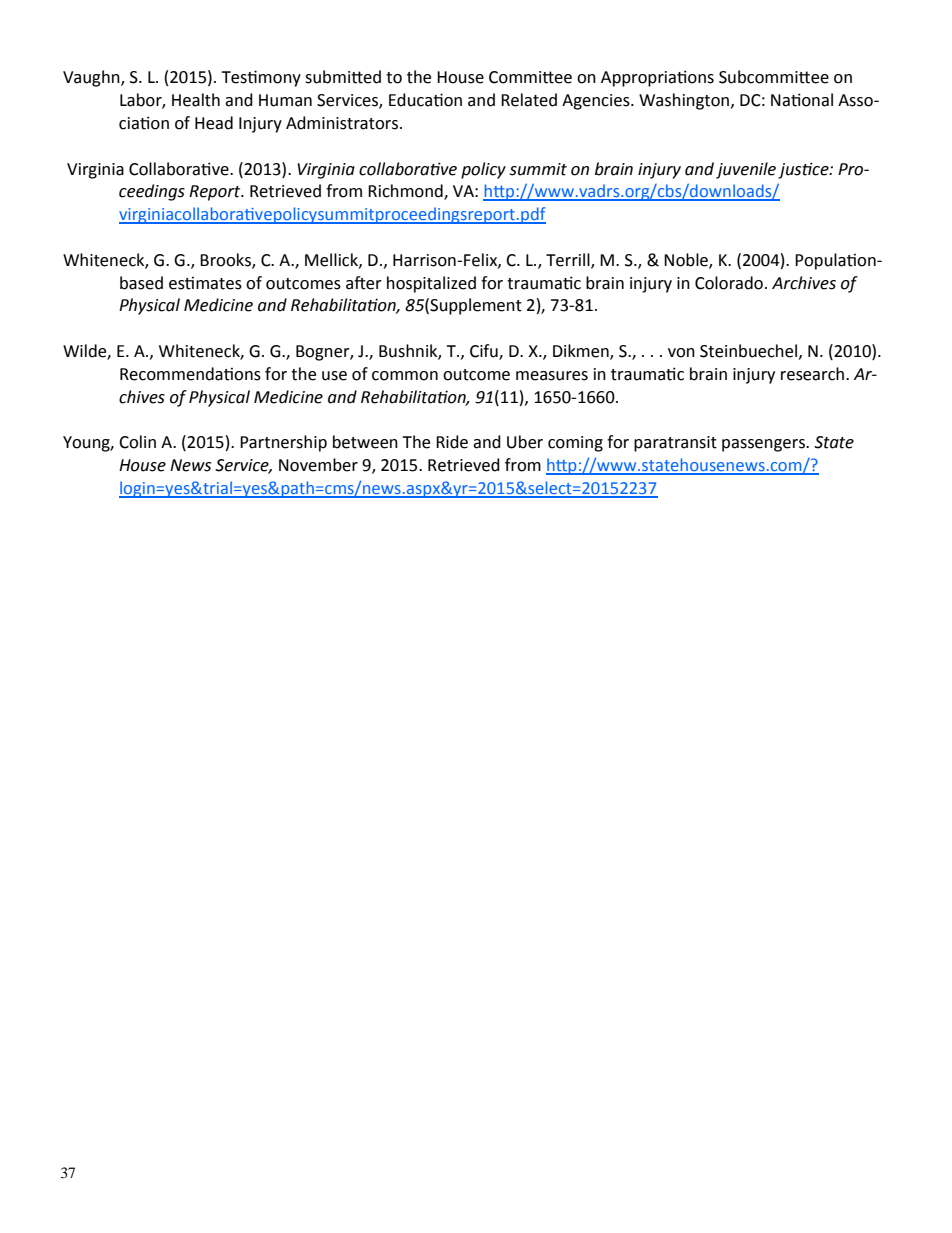 The image size is (952, 1233). Describe the element at coordinates (406, 192) in the document. I see `Richmond` at that location.
